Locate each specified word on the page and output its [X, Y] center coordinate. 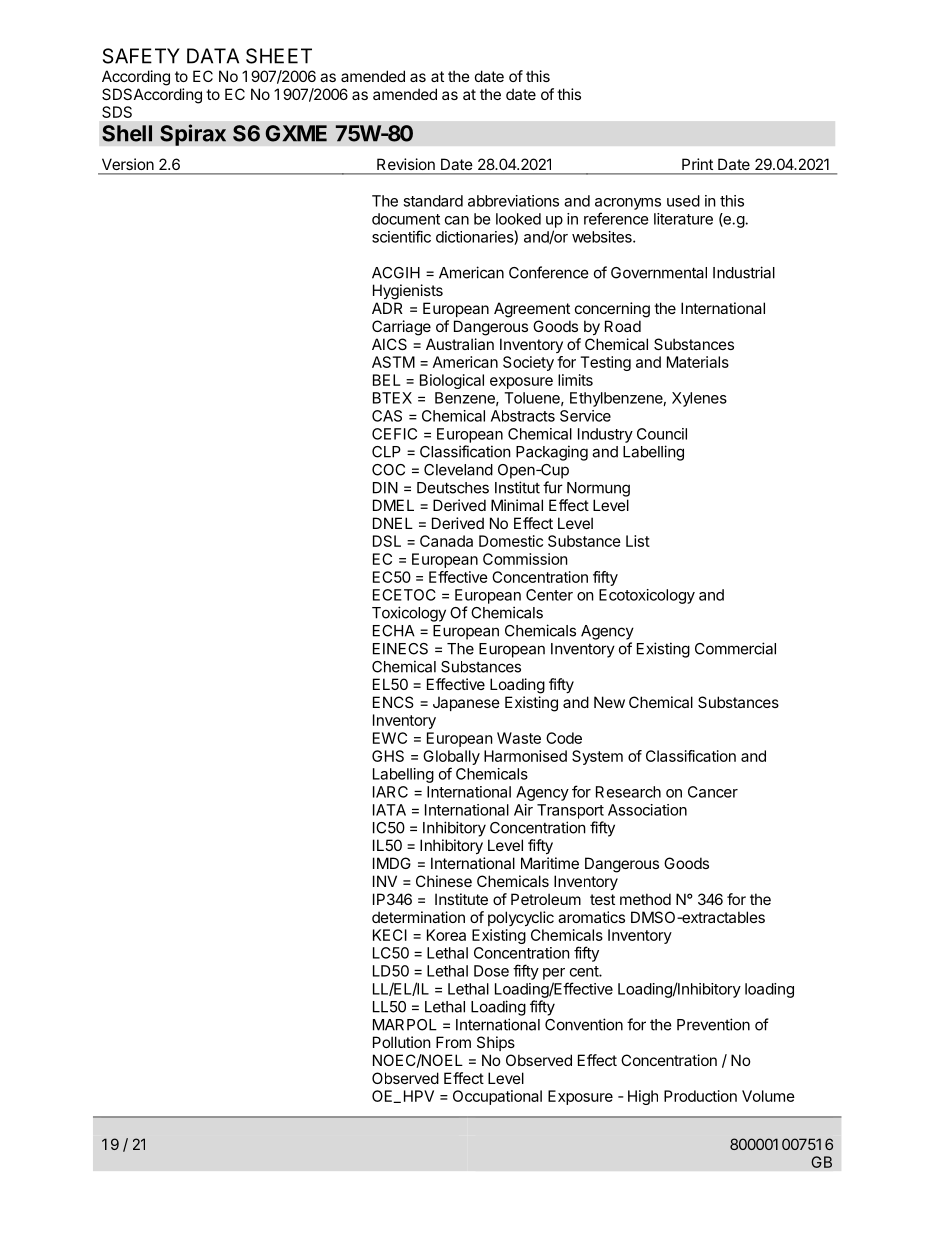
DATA [213, 56]
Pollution [402, 1042]
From [453, 1042]
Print [697, 164]
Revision [406, 164]
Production [700, 1096]
